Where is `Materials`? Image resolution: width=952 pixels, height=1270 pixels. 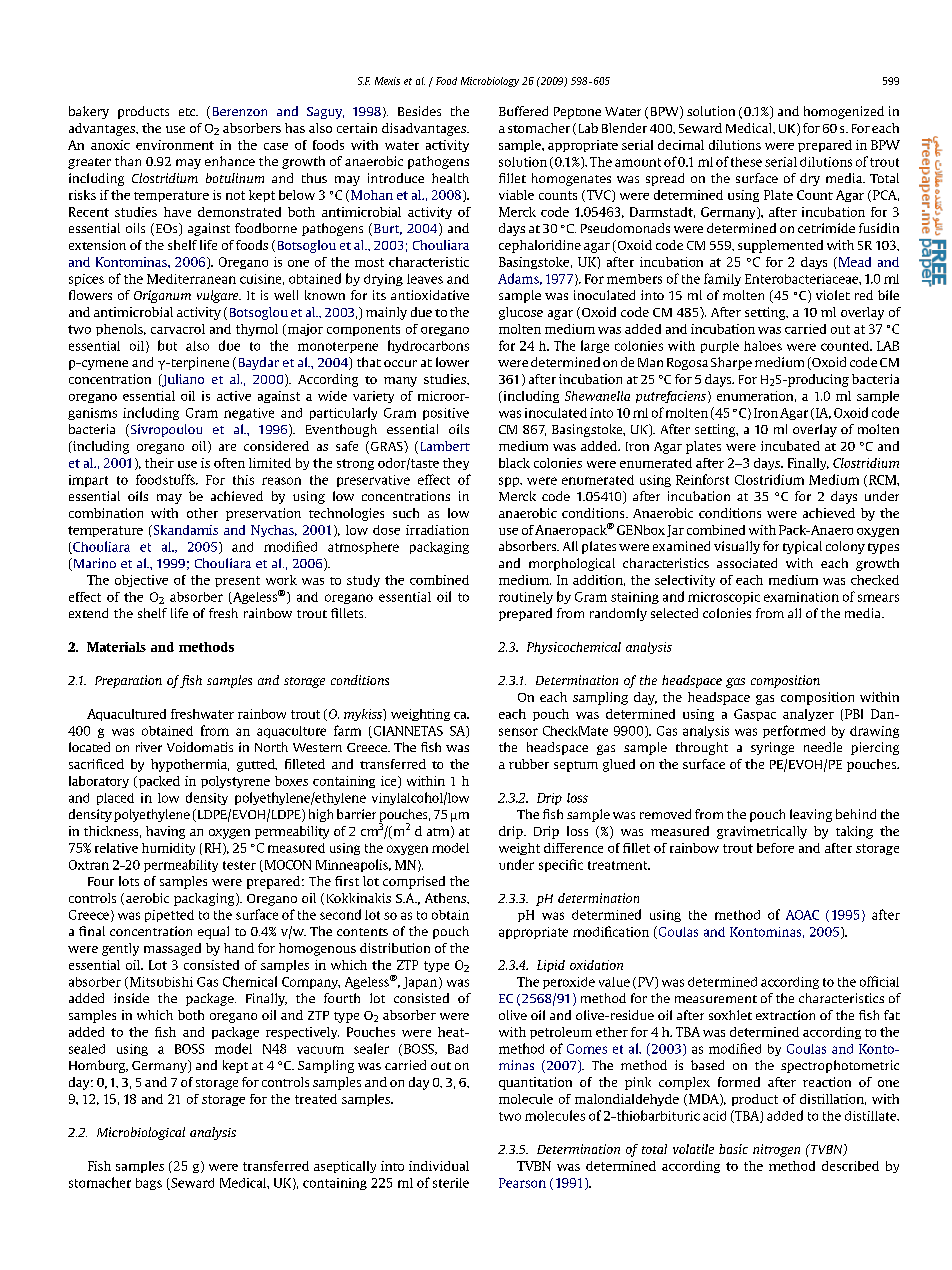 Materials is located at coordinates (116, 647).
